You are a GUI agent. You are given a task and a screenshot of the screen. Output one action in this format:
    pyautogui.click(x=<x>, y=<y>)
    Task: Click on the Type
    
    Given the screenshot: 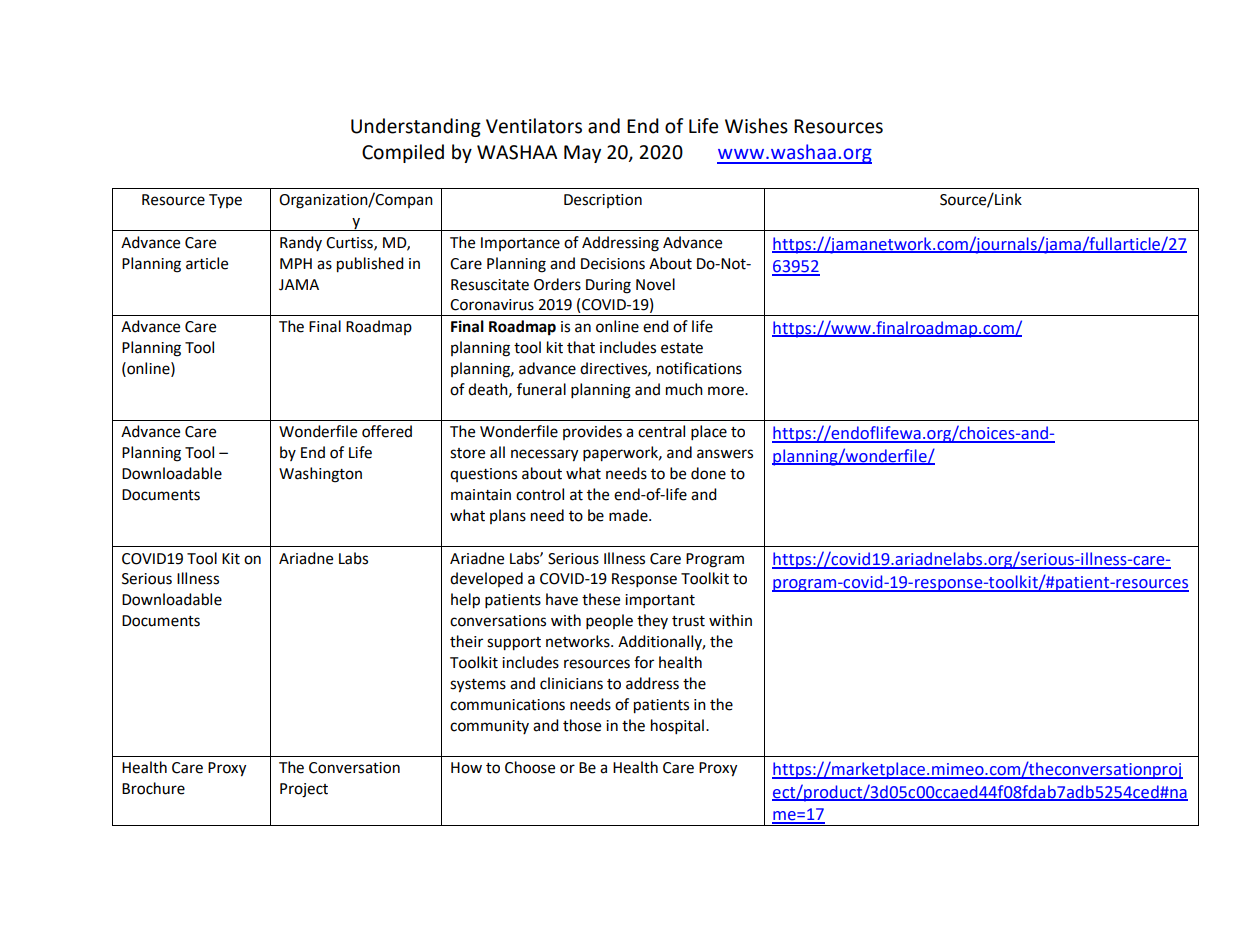 What is the action you would take?
    pyautogui.click(x=225, y=201)
